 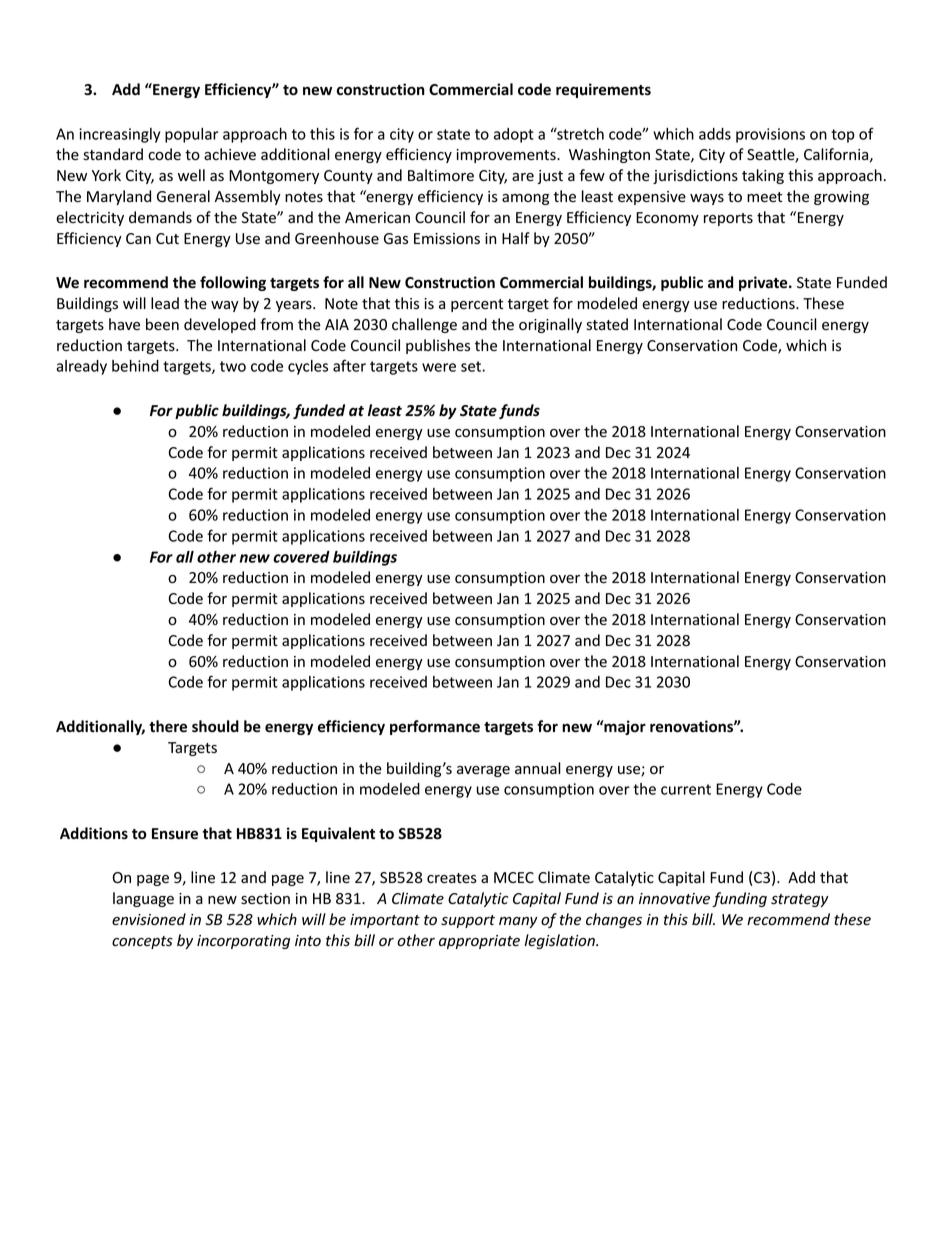 What do you see at coordinates (800, 900) in the image?
I see `strategy` at bounding box center [800, 900].
